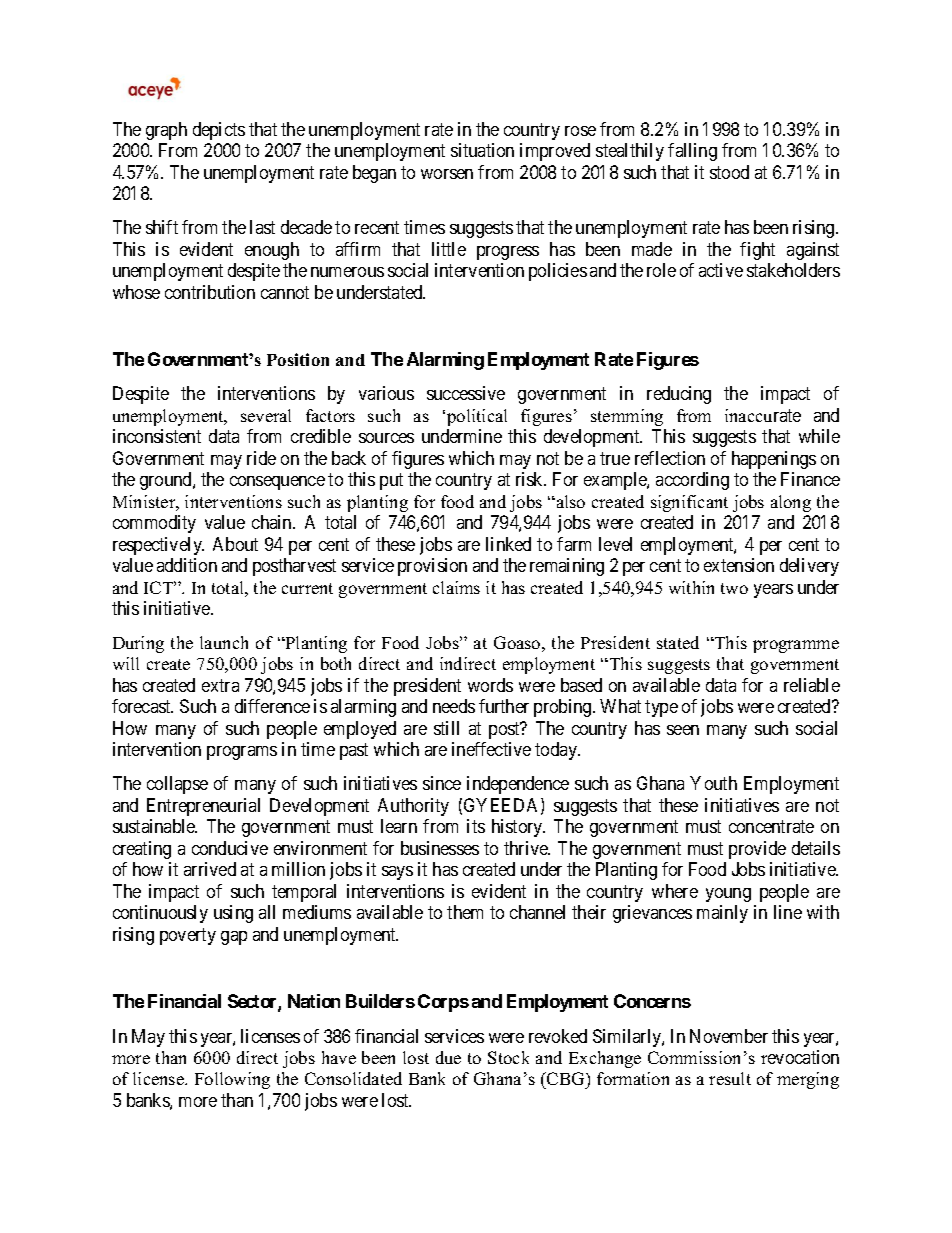  What do you see at coordinates (219, 131) in the screenshot?
I see `depicts` at bounding box center [219, 131].
